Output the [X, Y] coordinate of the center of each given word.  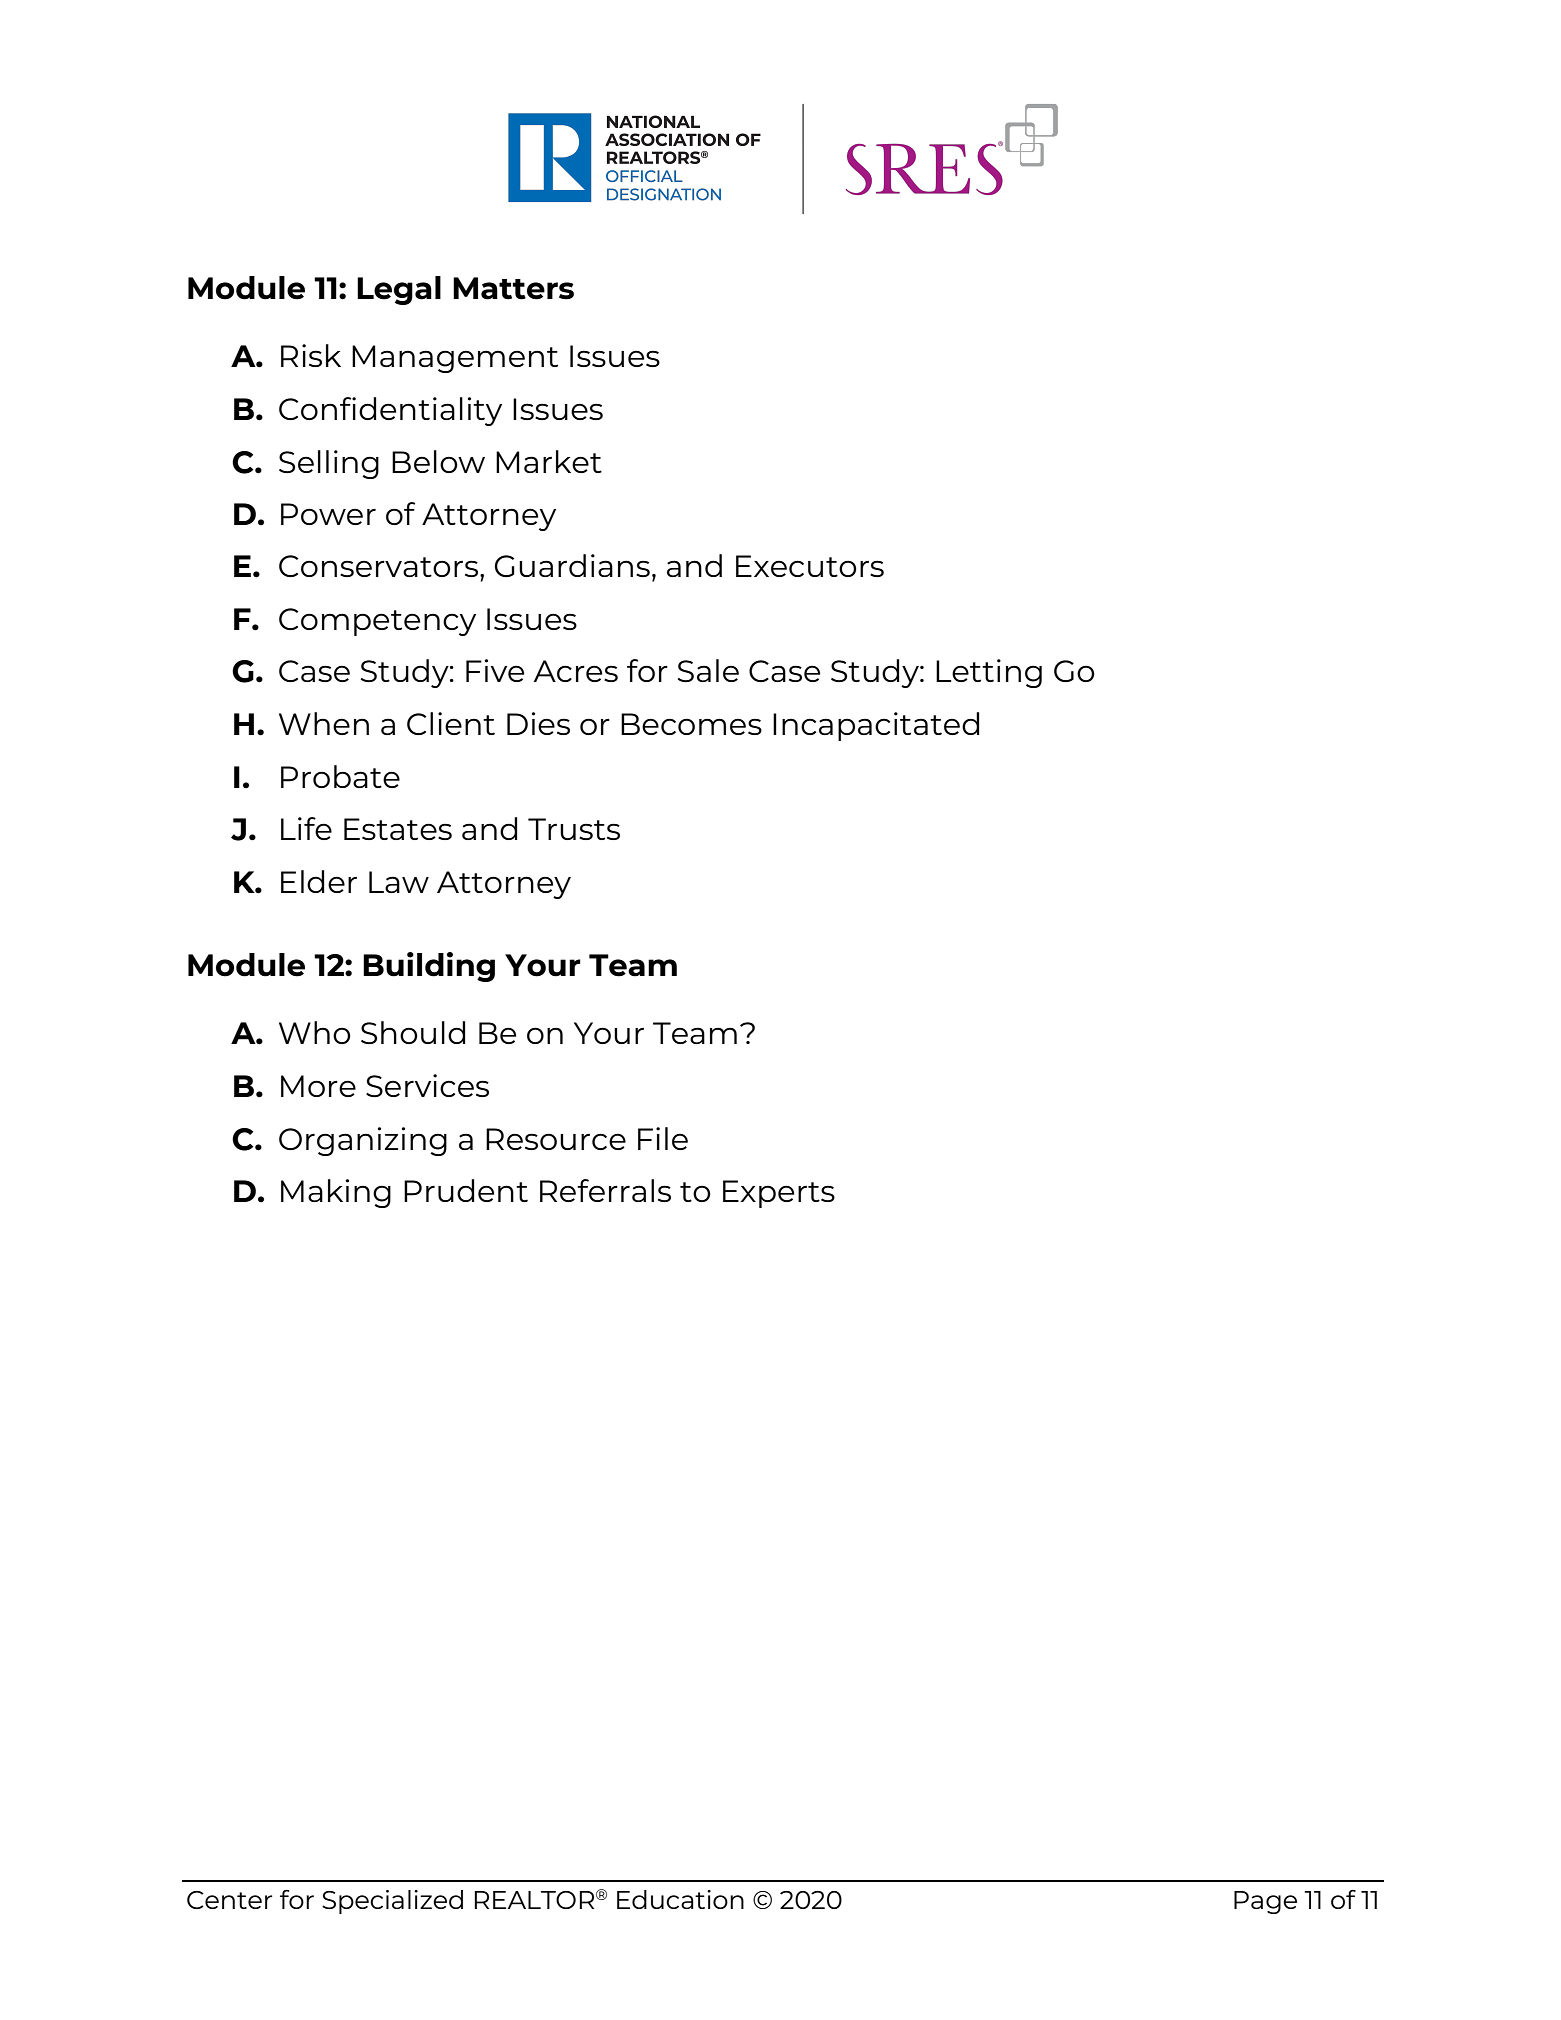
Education [680, 1899]
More [318, 1086]
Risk [311, 355]
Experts [779, 1194]
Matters [513, 288]
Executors [810, 566]
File [663, 1138]
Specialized [392, 1902]
